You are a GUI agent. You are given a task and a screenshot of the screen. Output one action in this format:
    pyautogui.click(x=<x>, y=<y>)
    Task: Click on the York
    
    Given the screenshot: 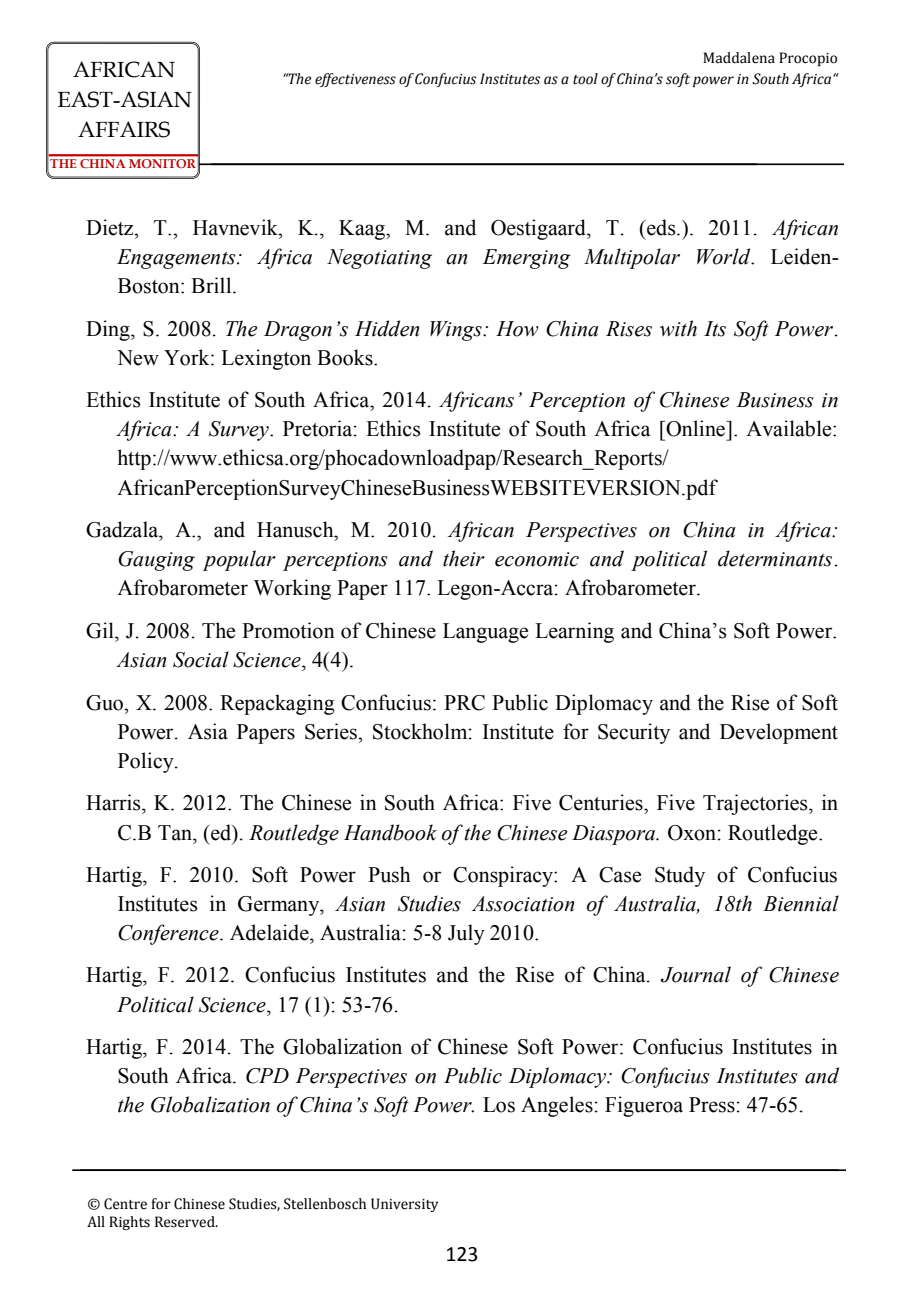 What is the action you would take?
    pyautogui.click(x=188, y=357)
